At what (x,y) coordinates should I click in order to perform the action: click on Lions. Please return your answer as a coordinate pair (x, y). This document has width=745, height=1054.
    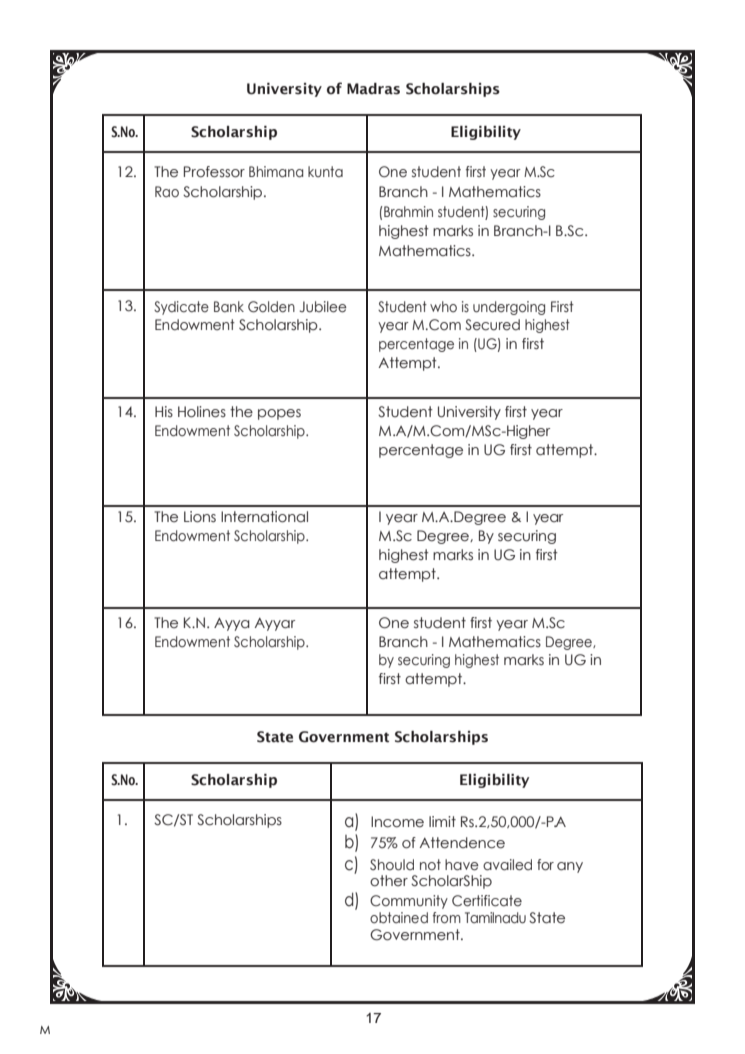
    Looking at the image, I should click on (200, 517).
